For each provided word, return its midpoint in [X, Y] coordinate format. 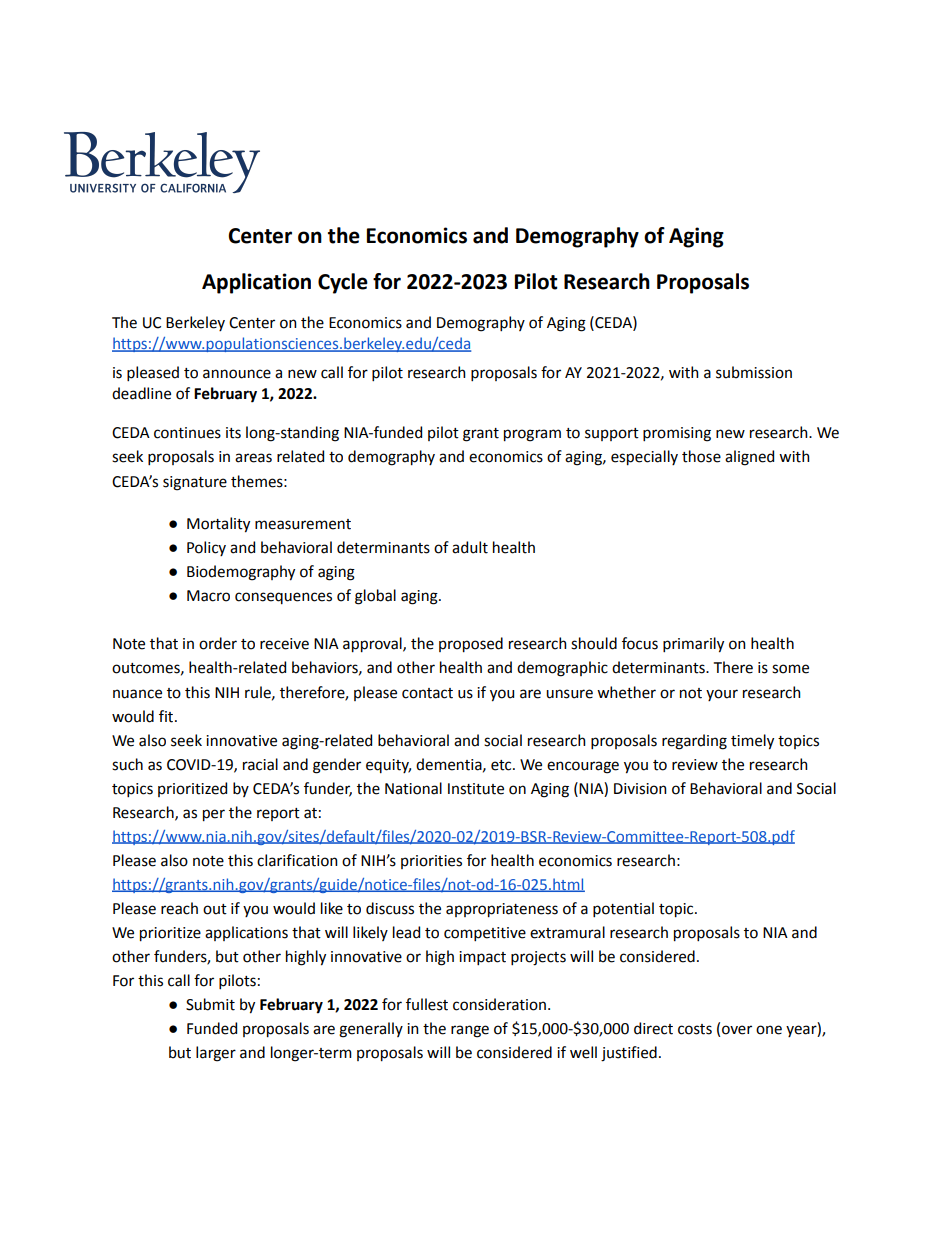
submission [754, 372]
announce [237, 374]
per [214, 815]
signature [195, 483]
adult [470, 547]
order [218, 643]
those [701, 456]
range [470, 1031]
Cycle [343, 283]
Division [640, 789]
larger [216, 1054]
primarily [693, 645]
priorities [431, 862]
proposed [471, 645]
